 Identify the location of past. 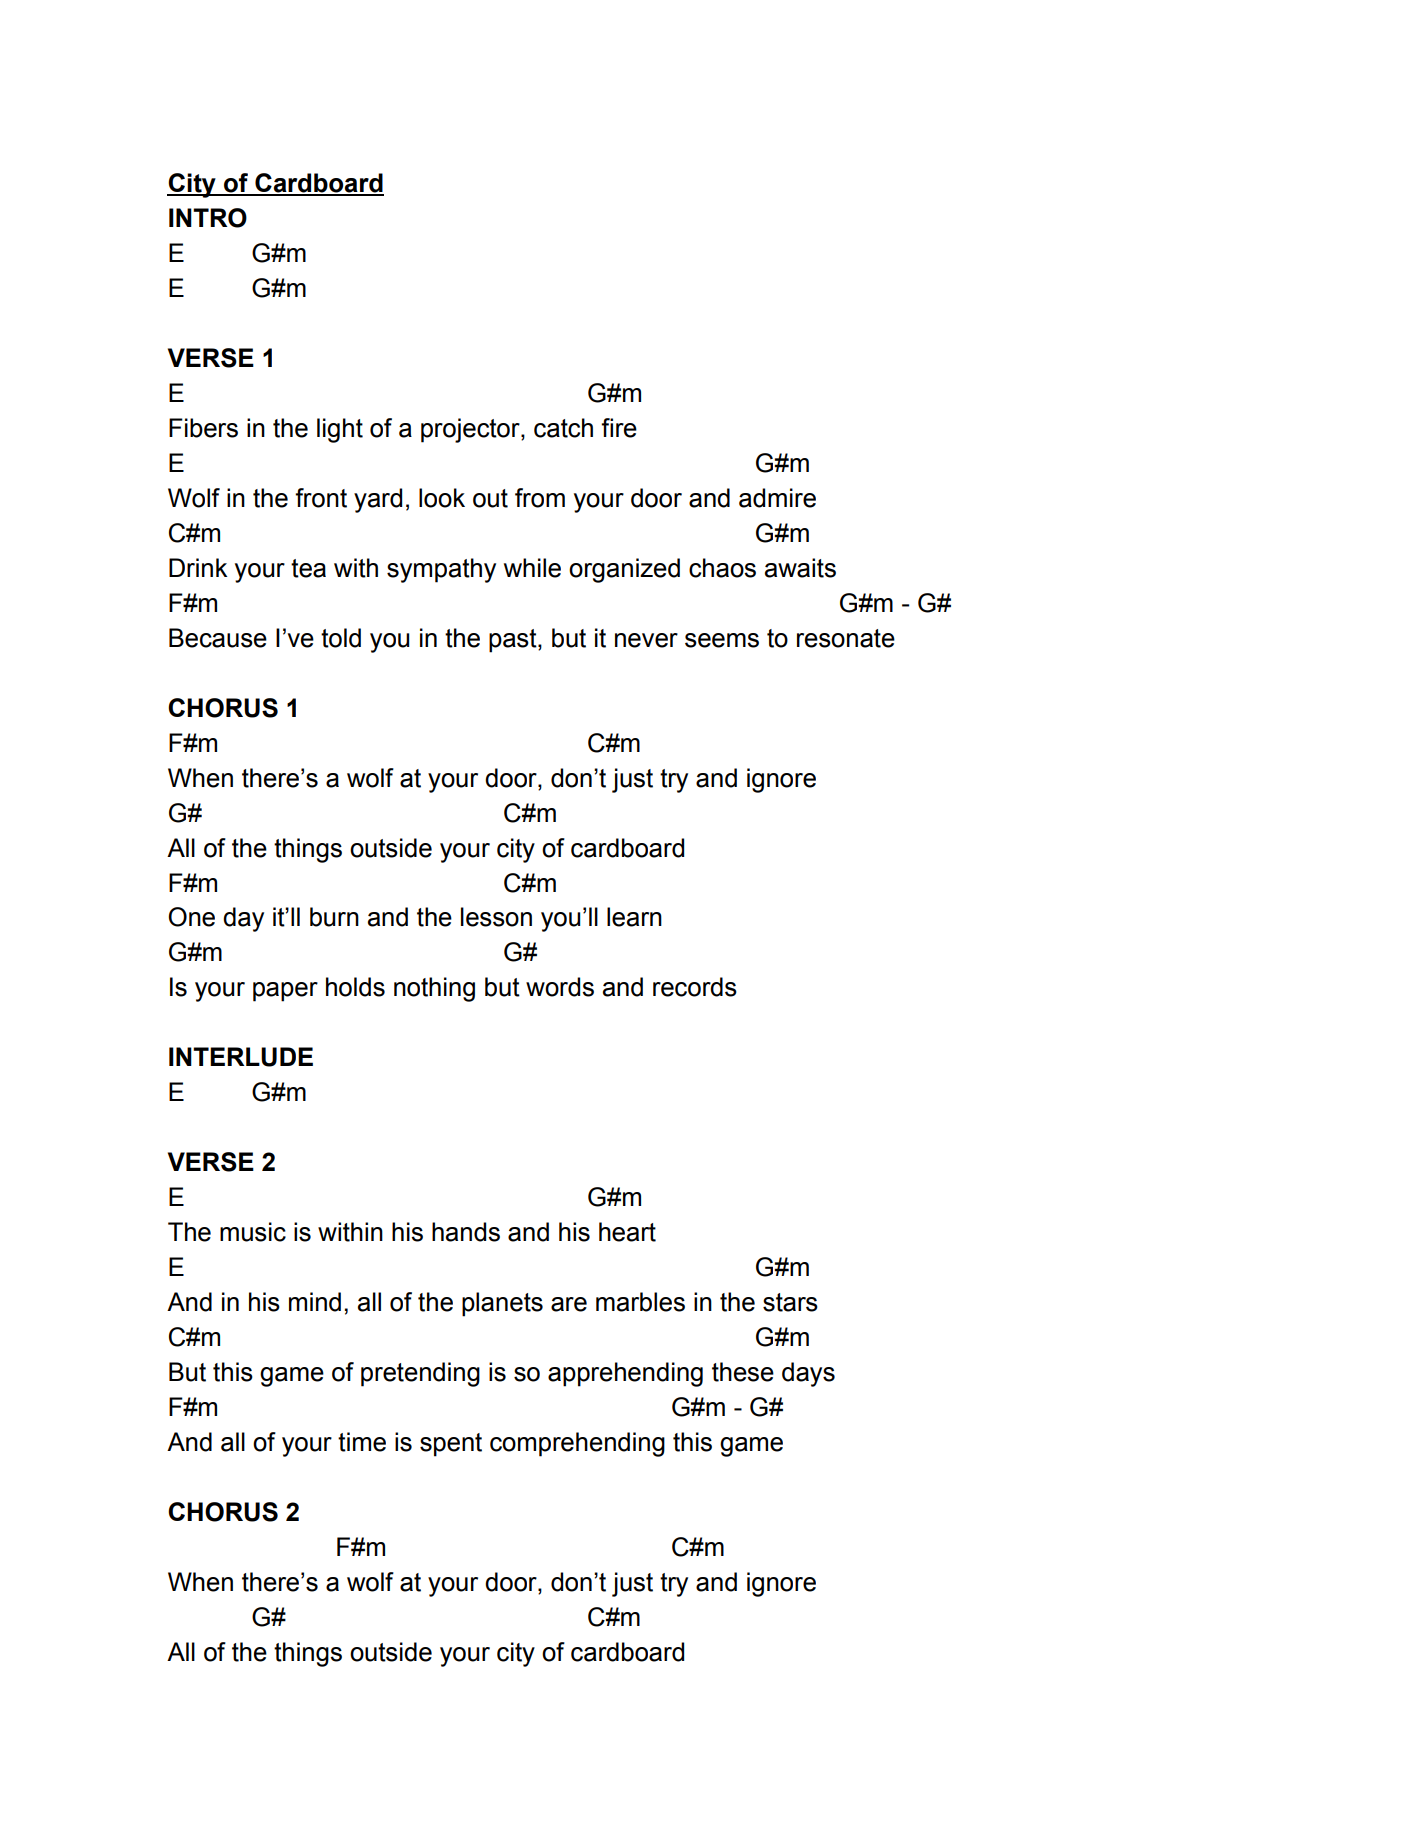
(514, 641).
